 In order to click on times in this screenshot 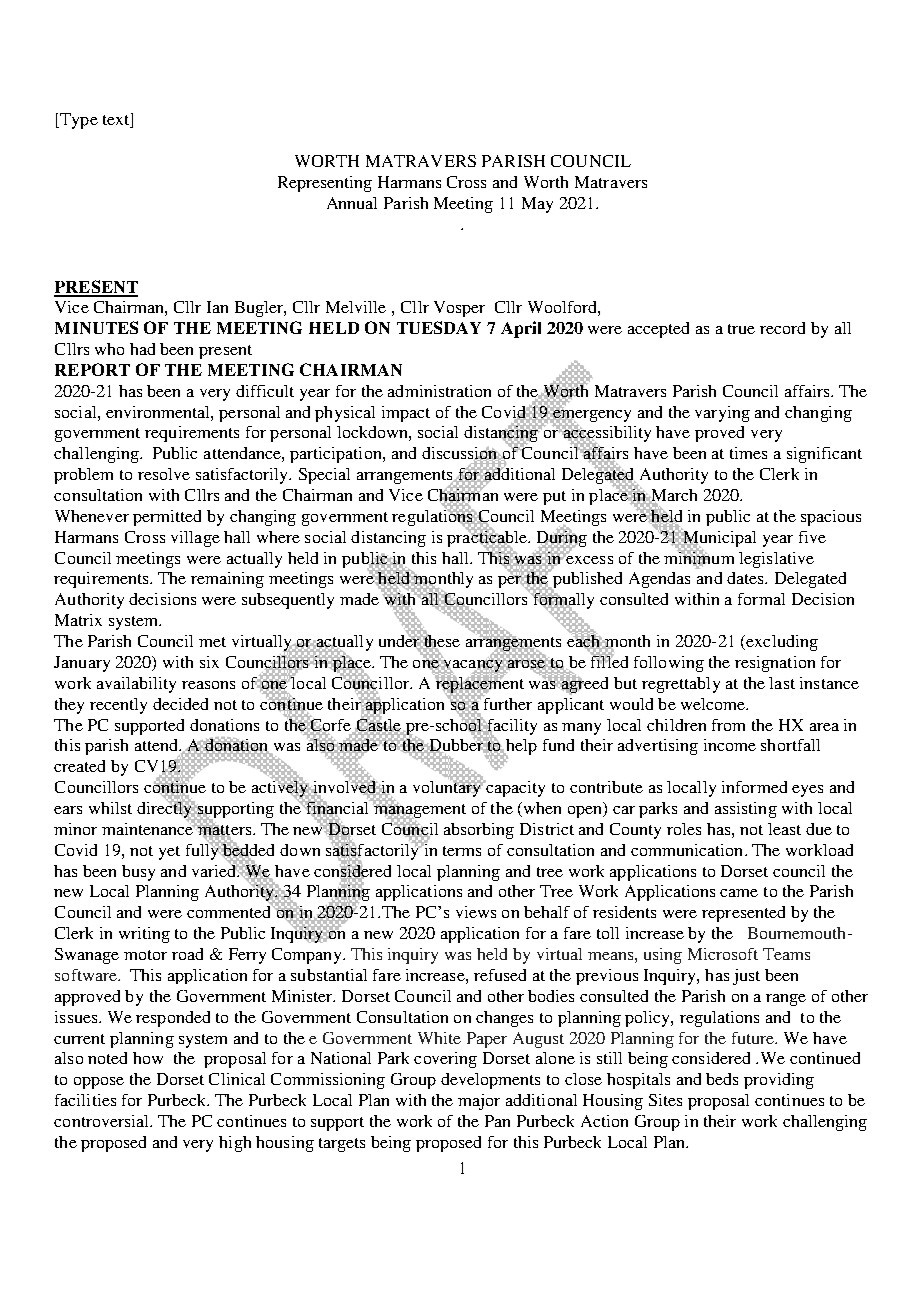, I will do `click(748, 453)`.
